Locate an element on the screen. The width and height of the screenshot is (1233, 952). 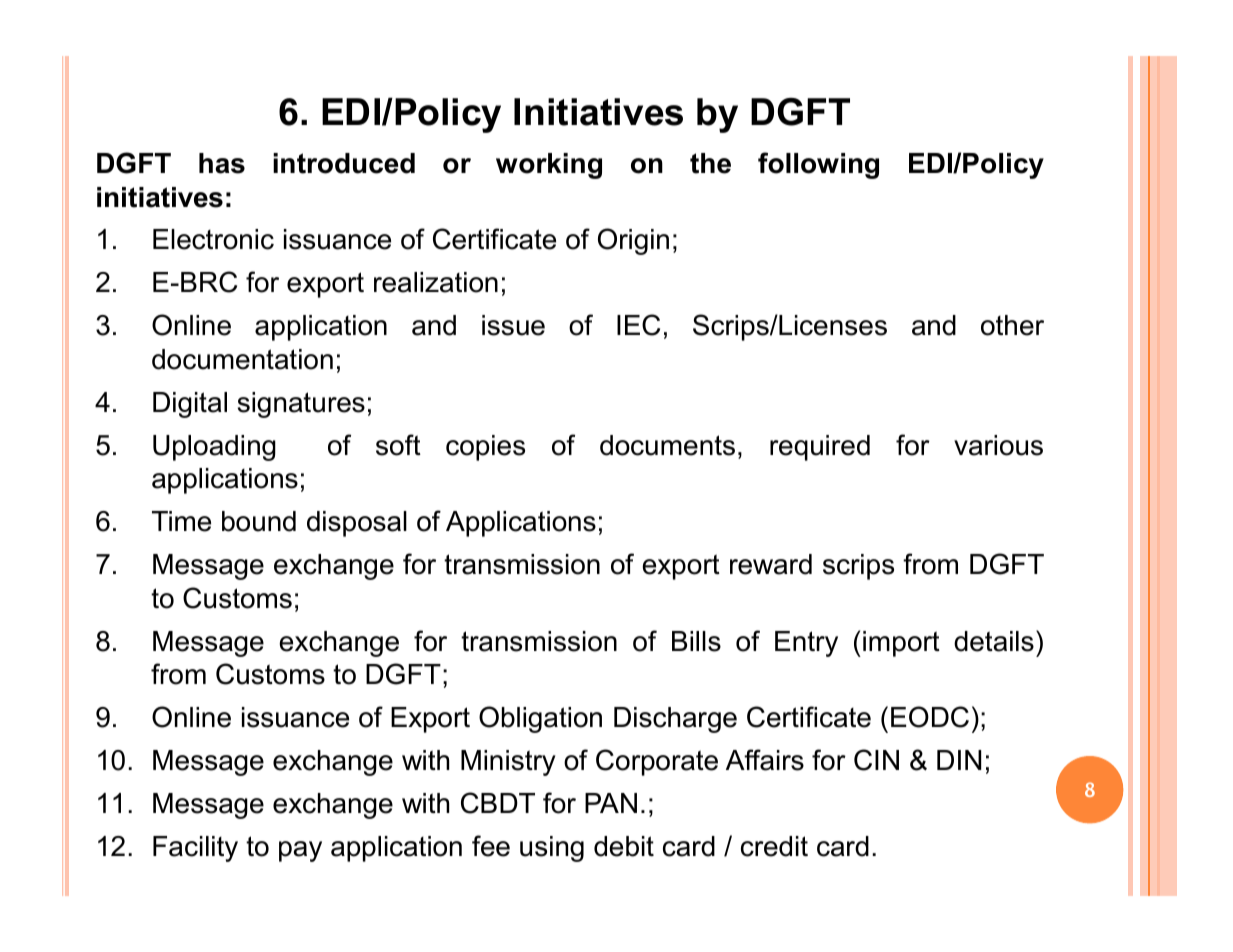
credit is located at coordinates (774, 846).
